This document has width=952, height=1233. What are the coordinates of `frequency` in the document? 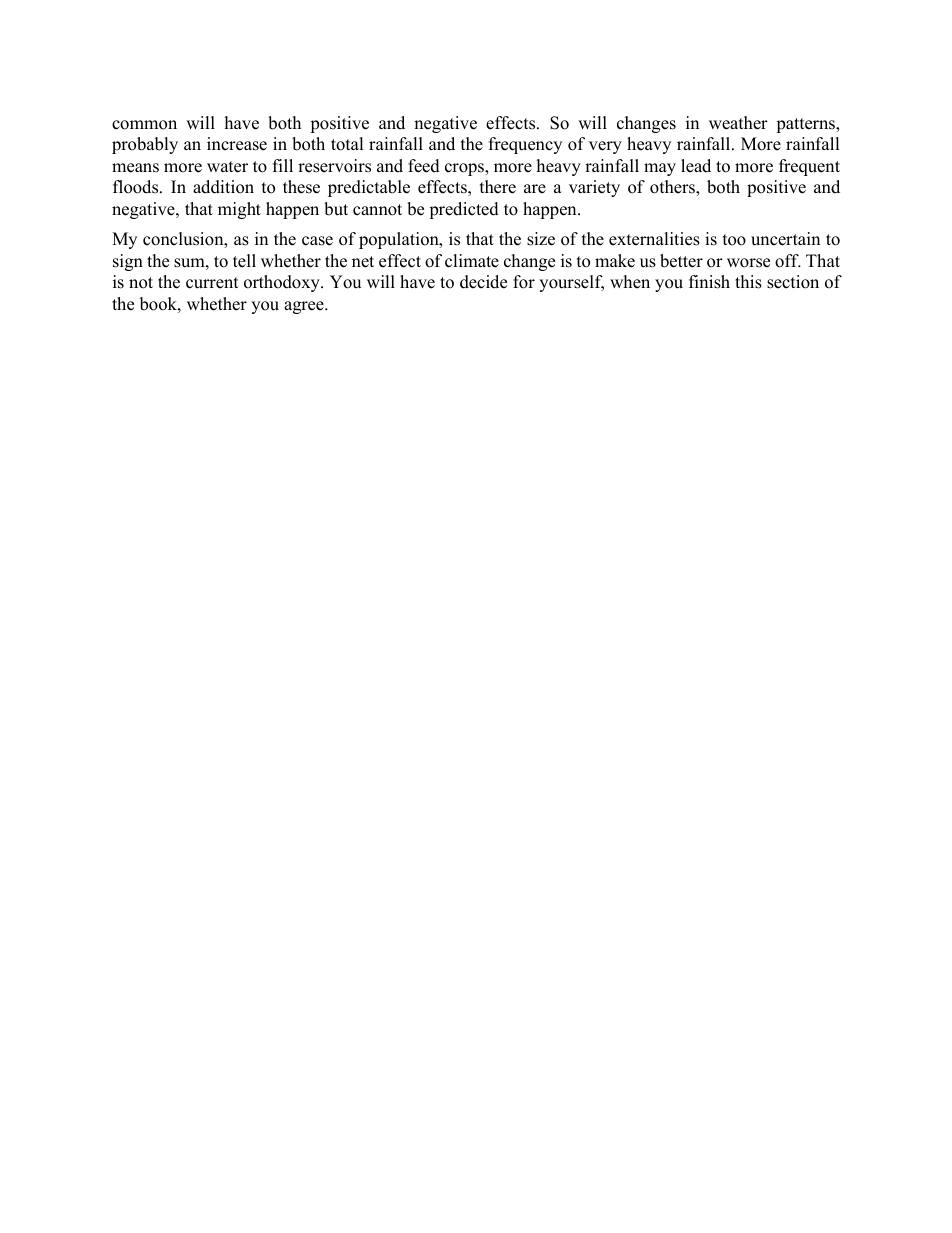 It's located at (525, 145).
